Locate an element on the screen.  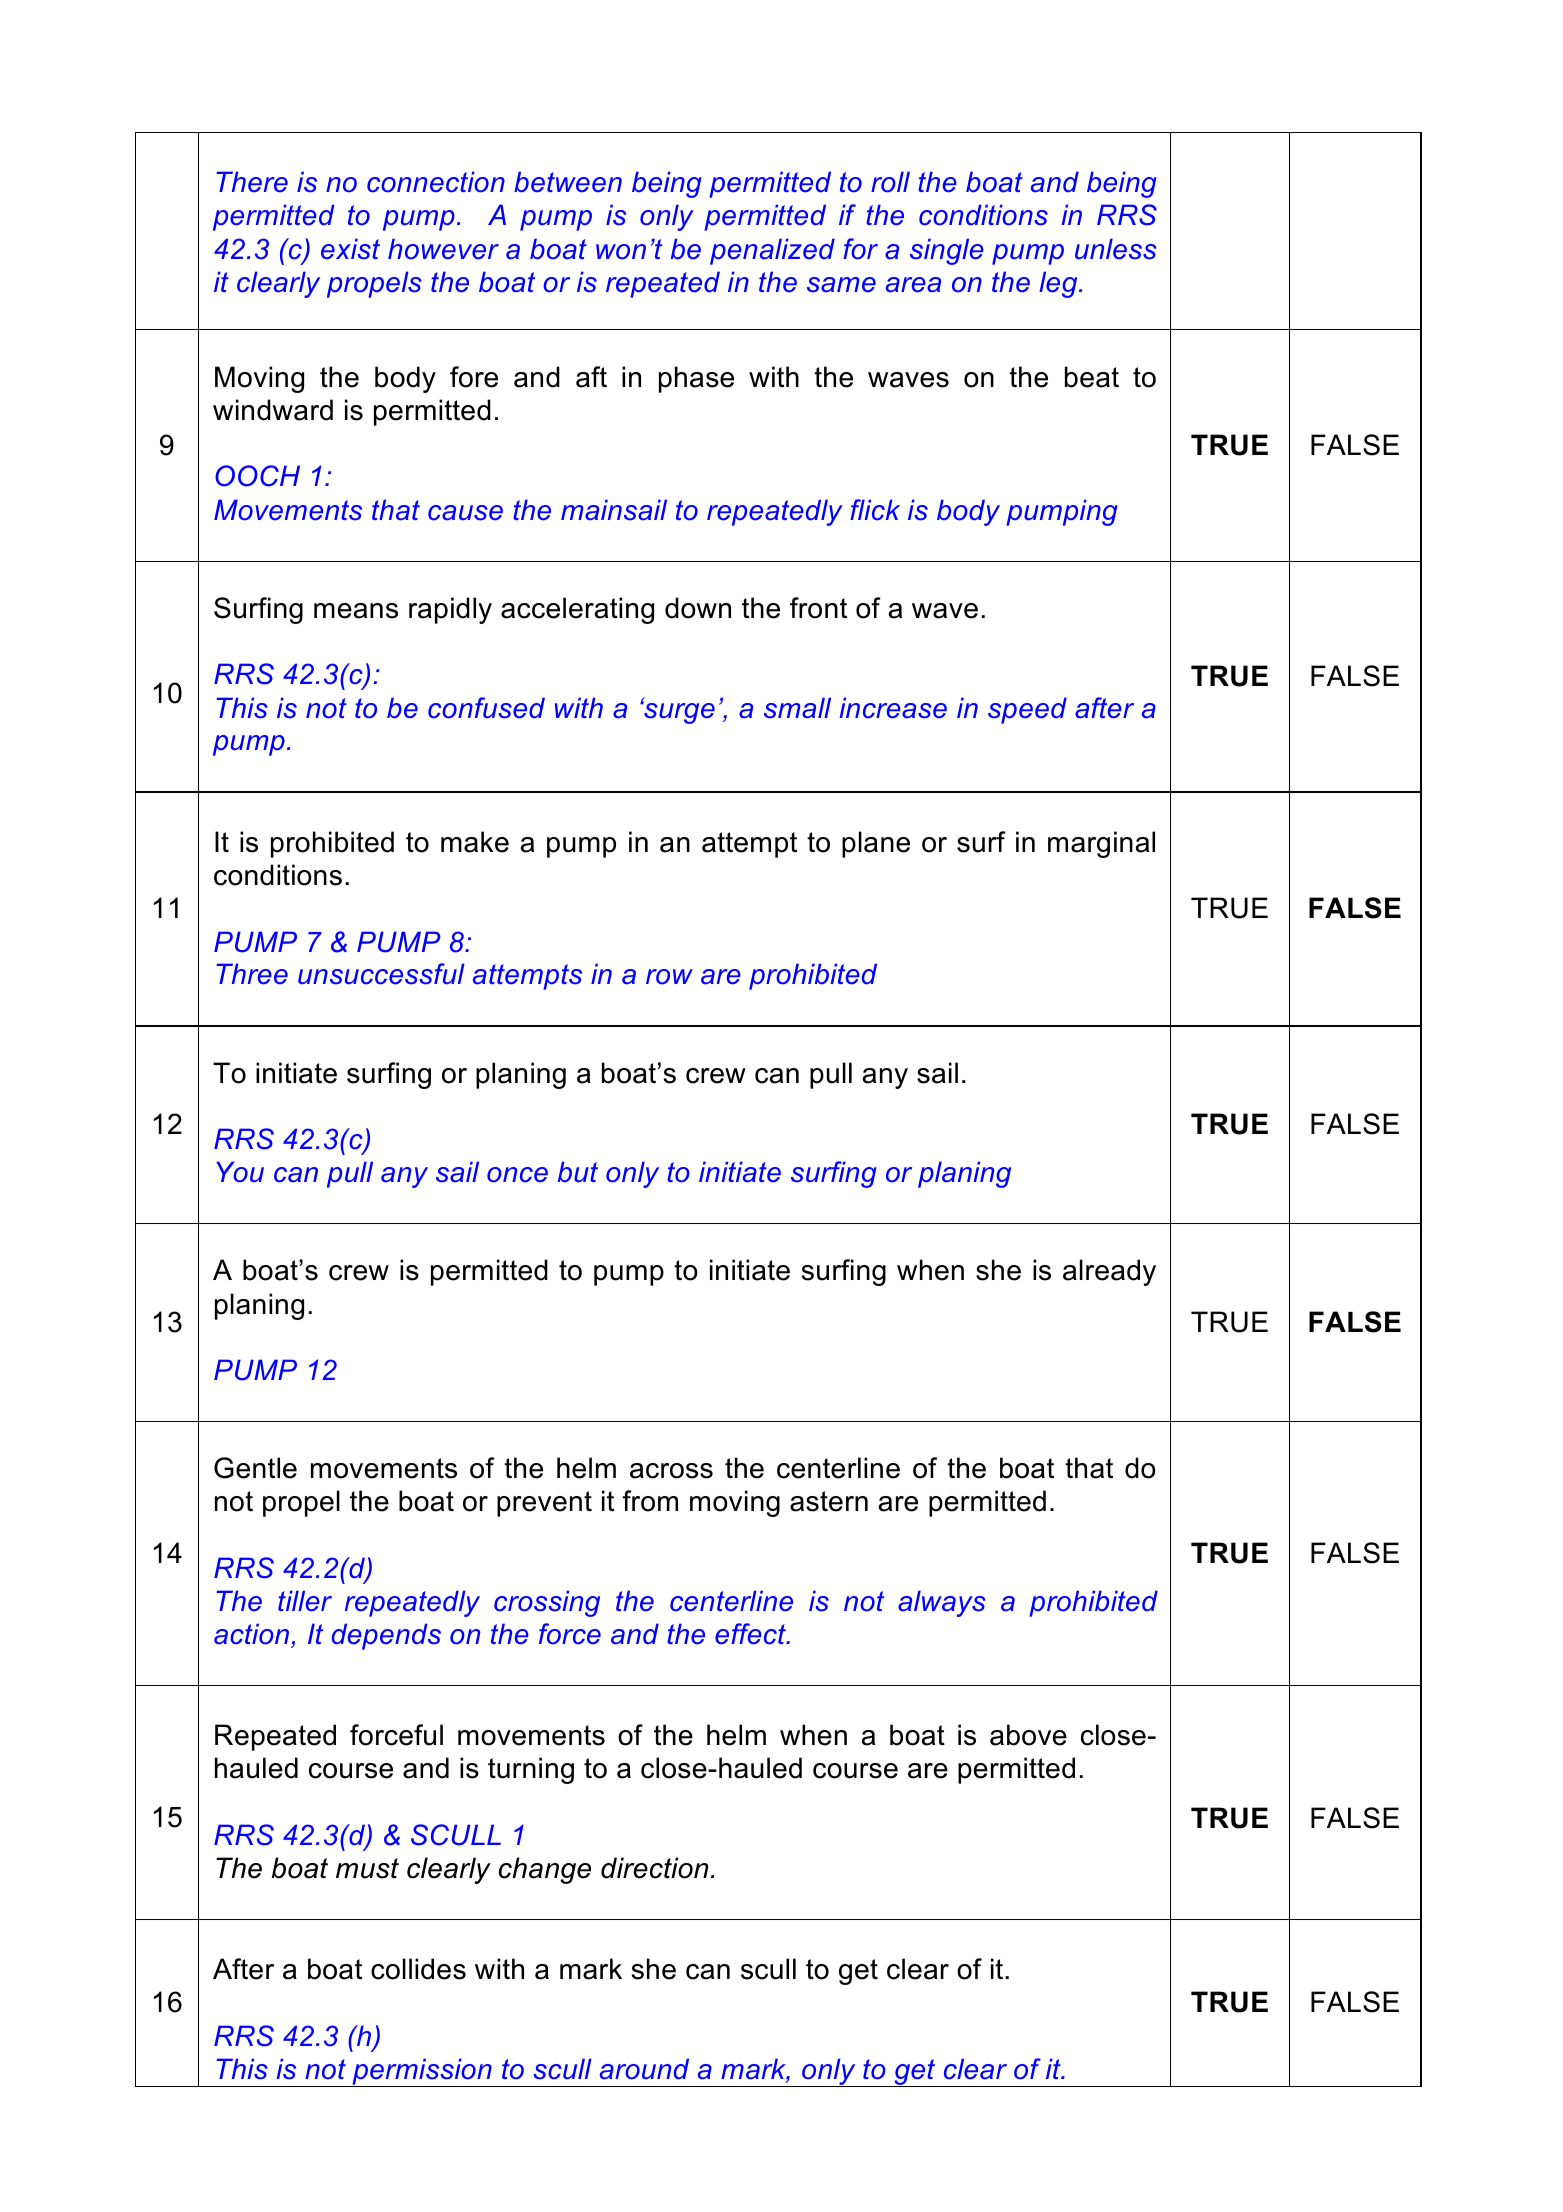
penalized is located at coordinates (772, 251).
